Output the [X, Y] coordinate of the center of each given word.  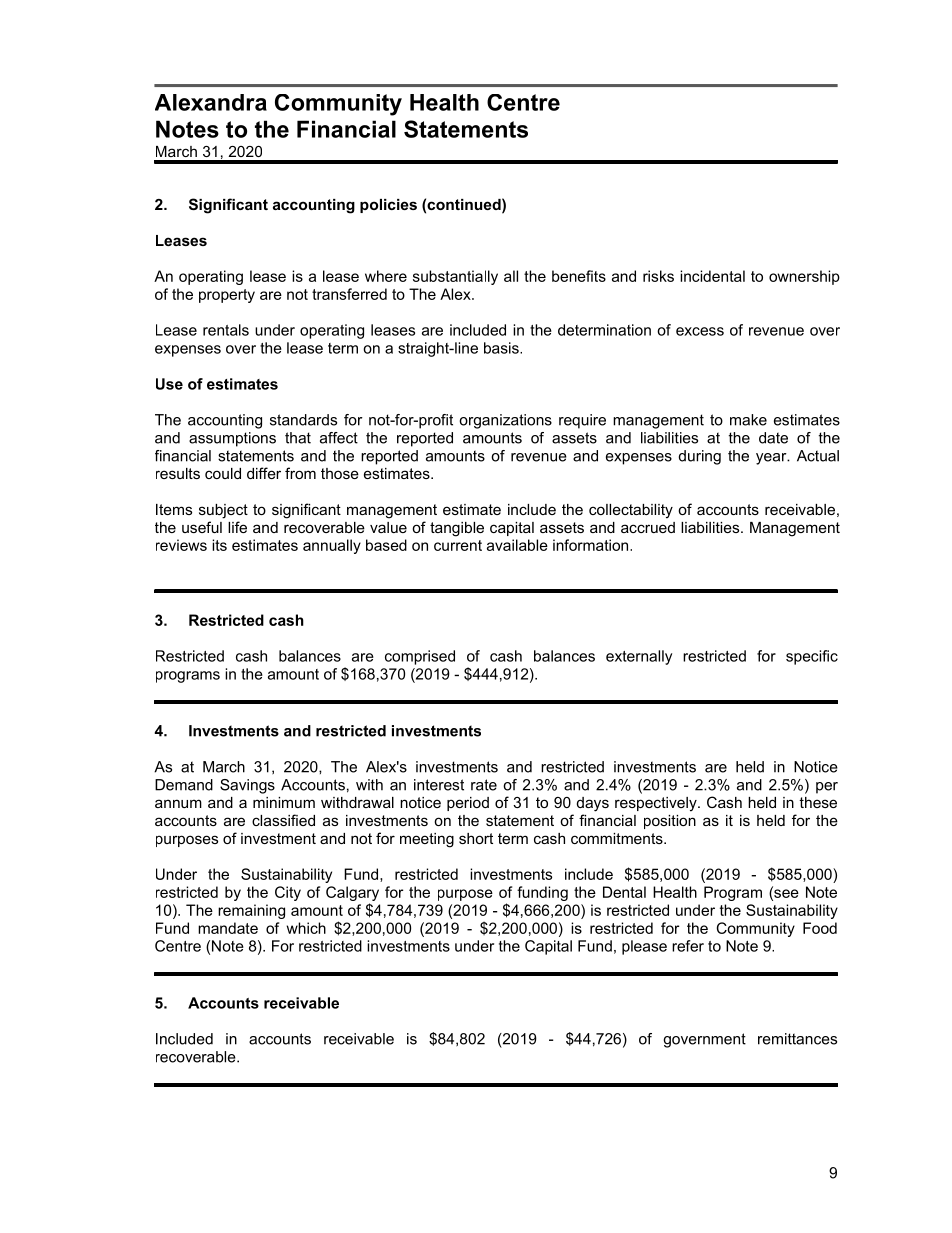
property [227, 296]
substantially [455, 277]
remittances [797, 1039]
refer [688, 946]
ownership [804, 277]
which [306, 928]
